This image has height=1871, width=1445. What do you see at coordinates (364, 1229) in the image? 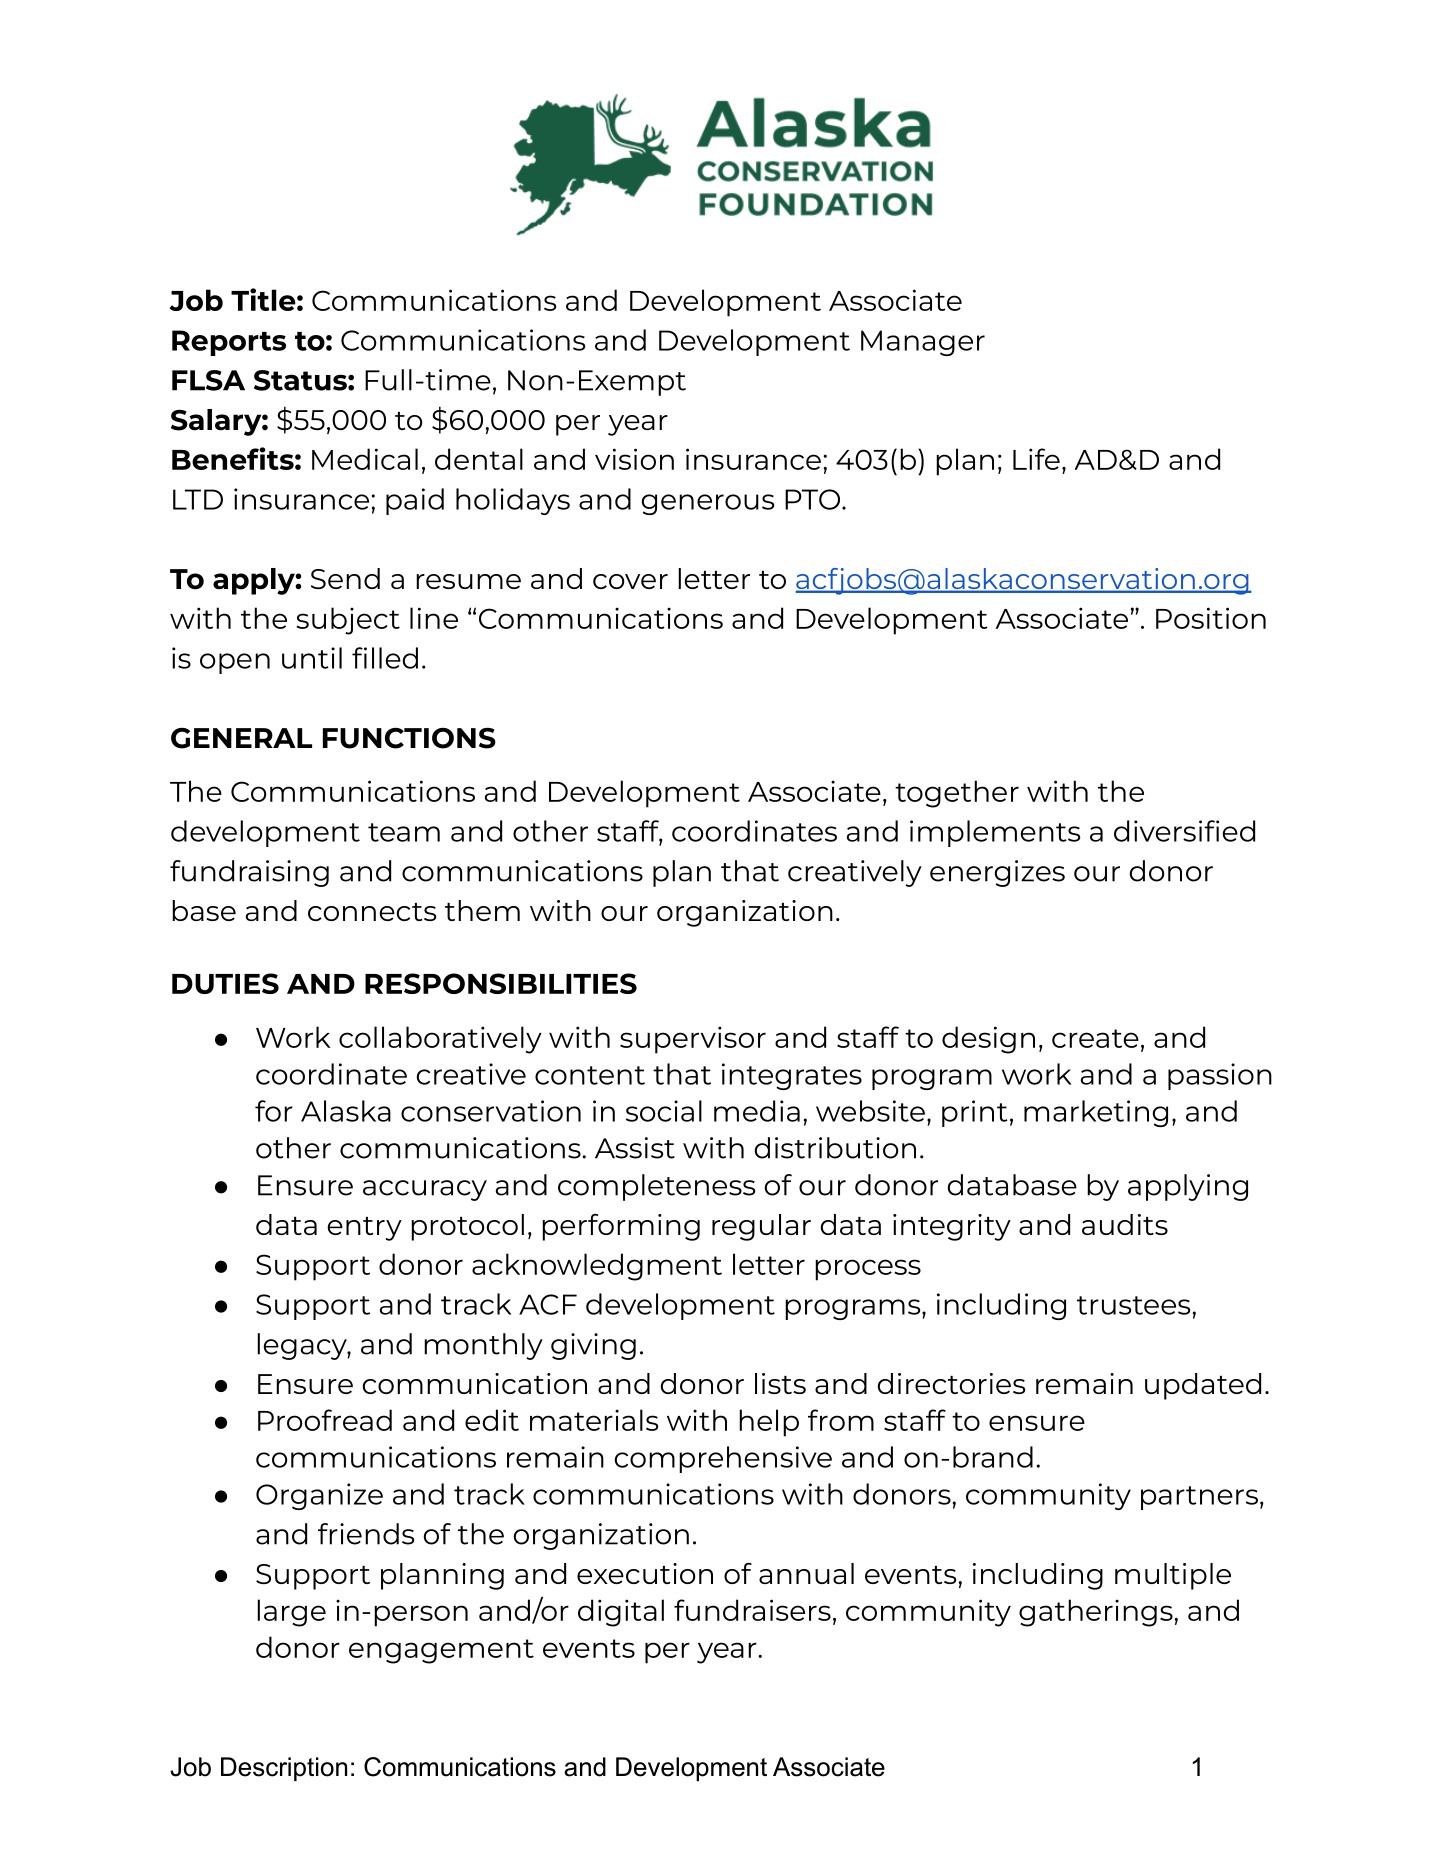
I see `entry` at bounding box center [364, 1229].
